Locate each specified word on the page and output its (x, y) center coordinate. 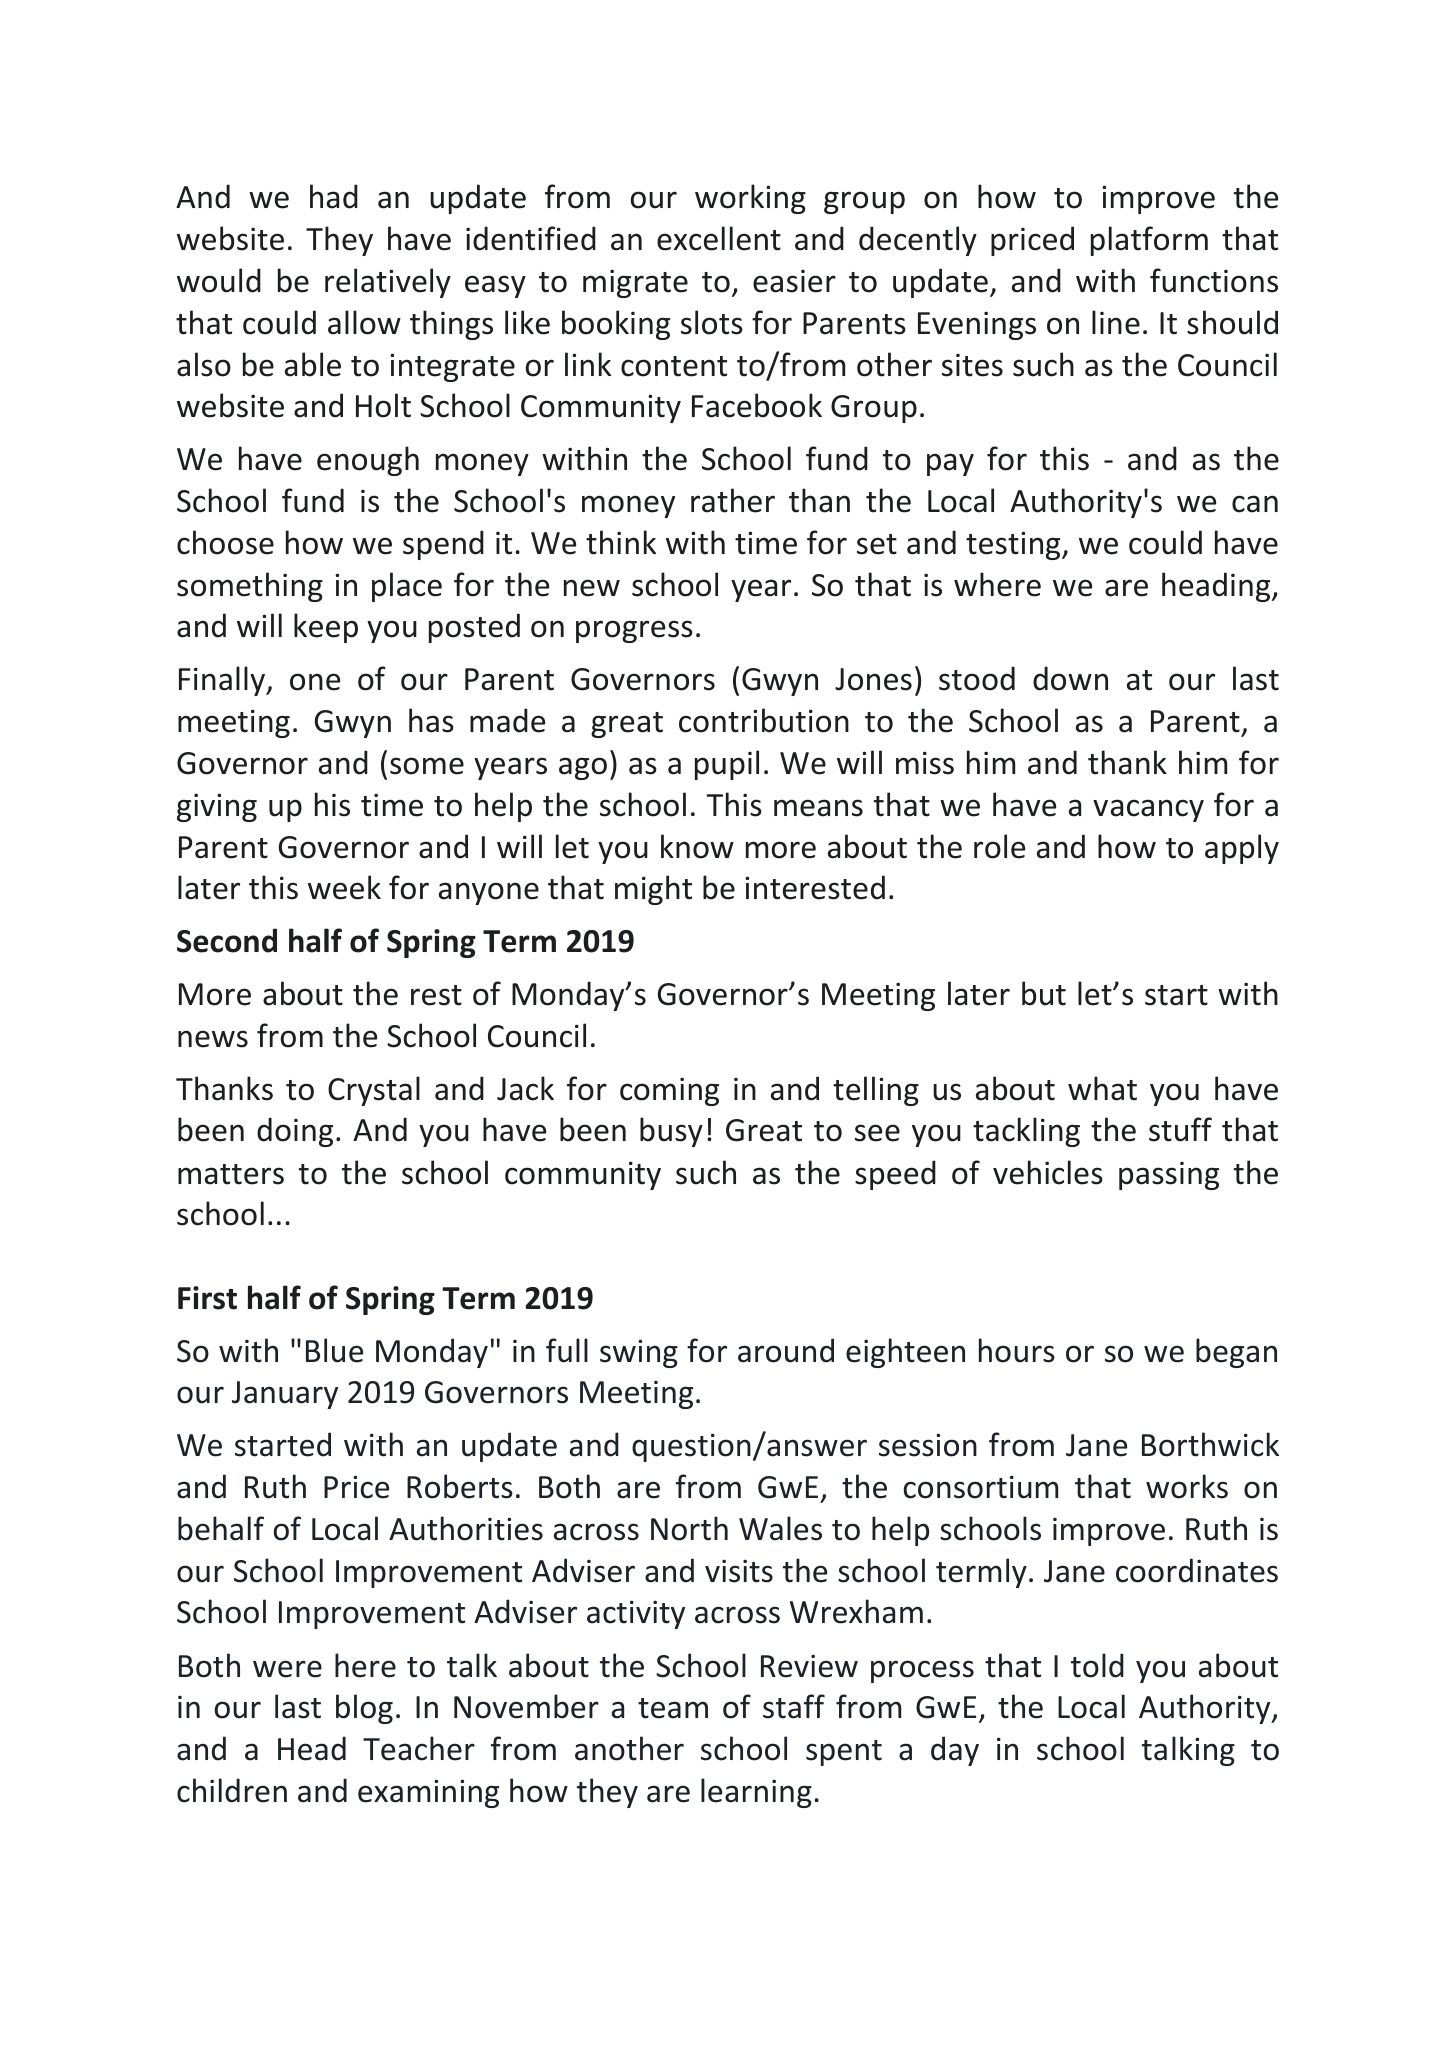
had (334, 196)
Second (227, 940)
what (1102, 1088)
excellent (719, 238)
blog (364, 1709)
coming (669, 1091)
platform (1149, 241)
